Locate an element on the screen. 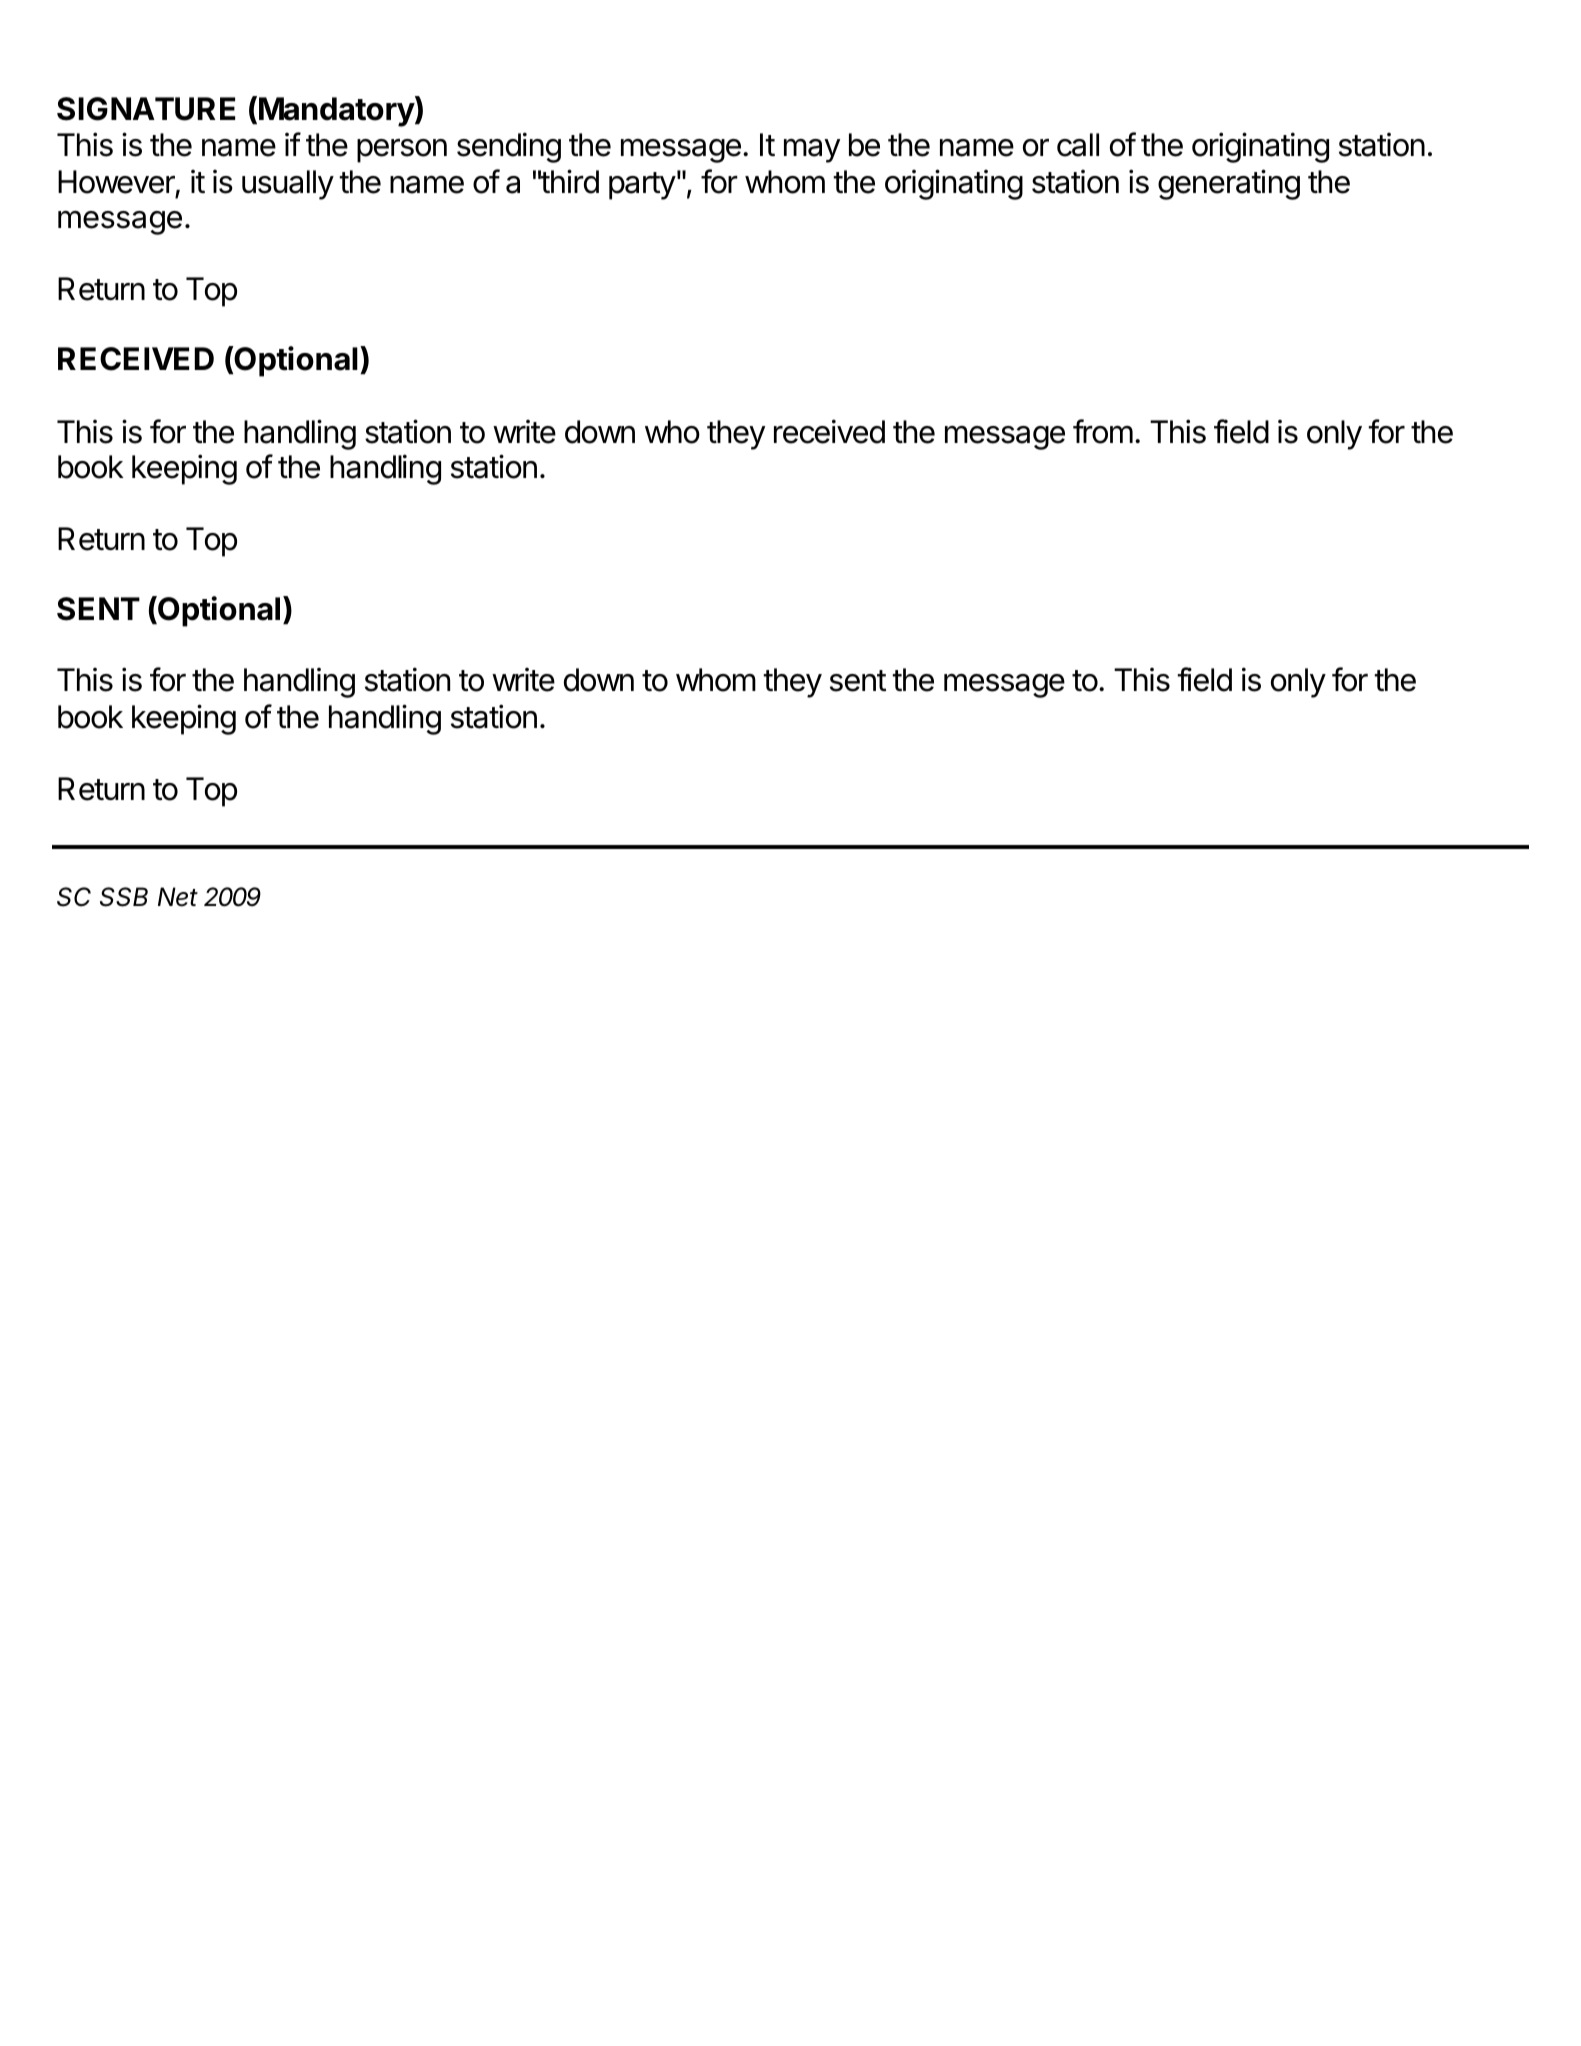  generating is located at coordinates (1229, 184).
